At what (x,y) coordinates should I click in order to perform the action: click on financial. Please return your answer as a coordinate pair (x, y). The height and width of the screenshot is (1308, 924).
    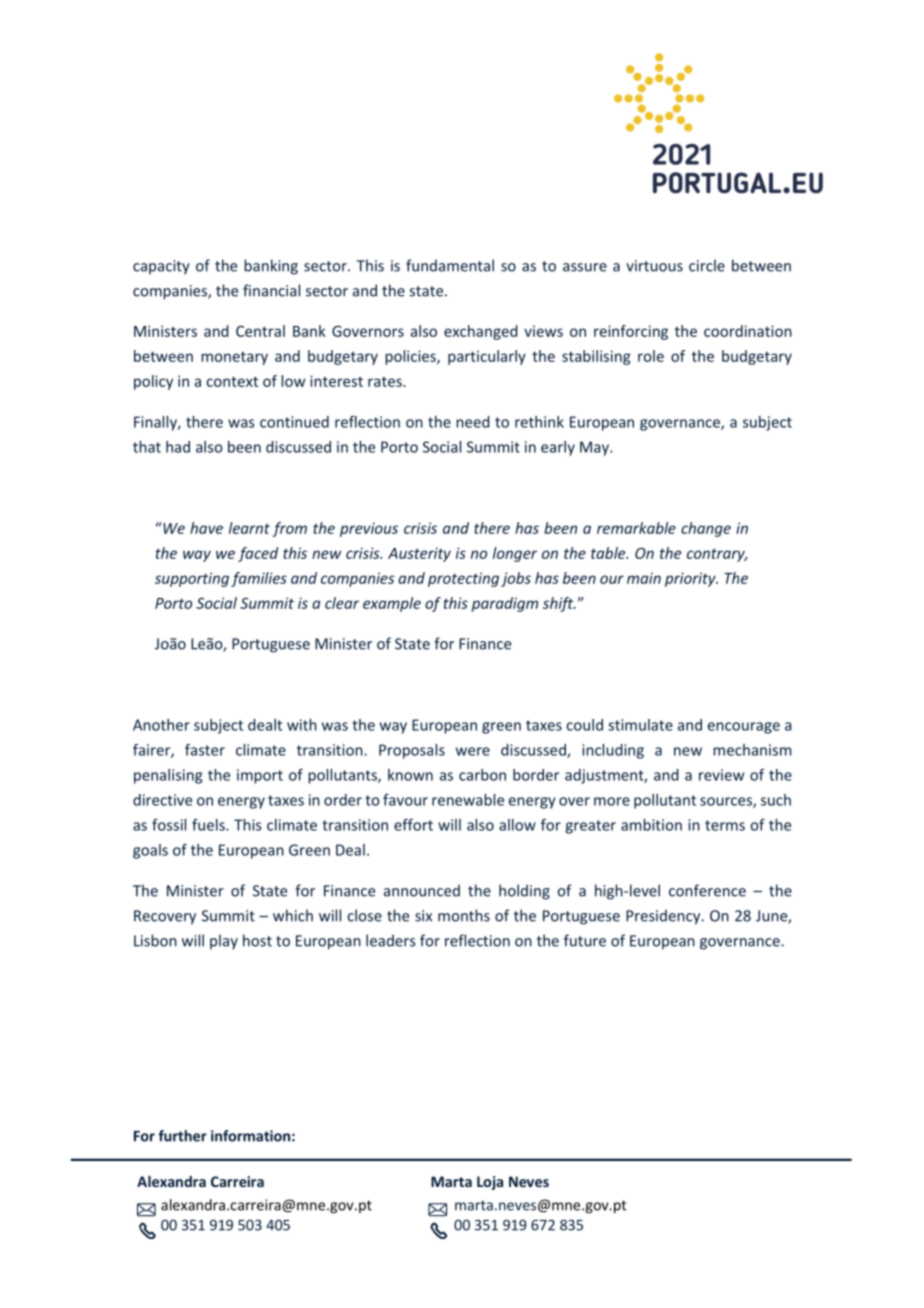
    Looking at the image, I should click on (271, 290).
